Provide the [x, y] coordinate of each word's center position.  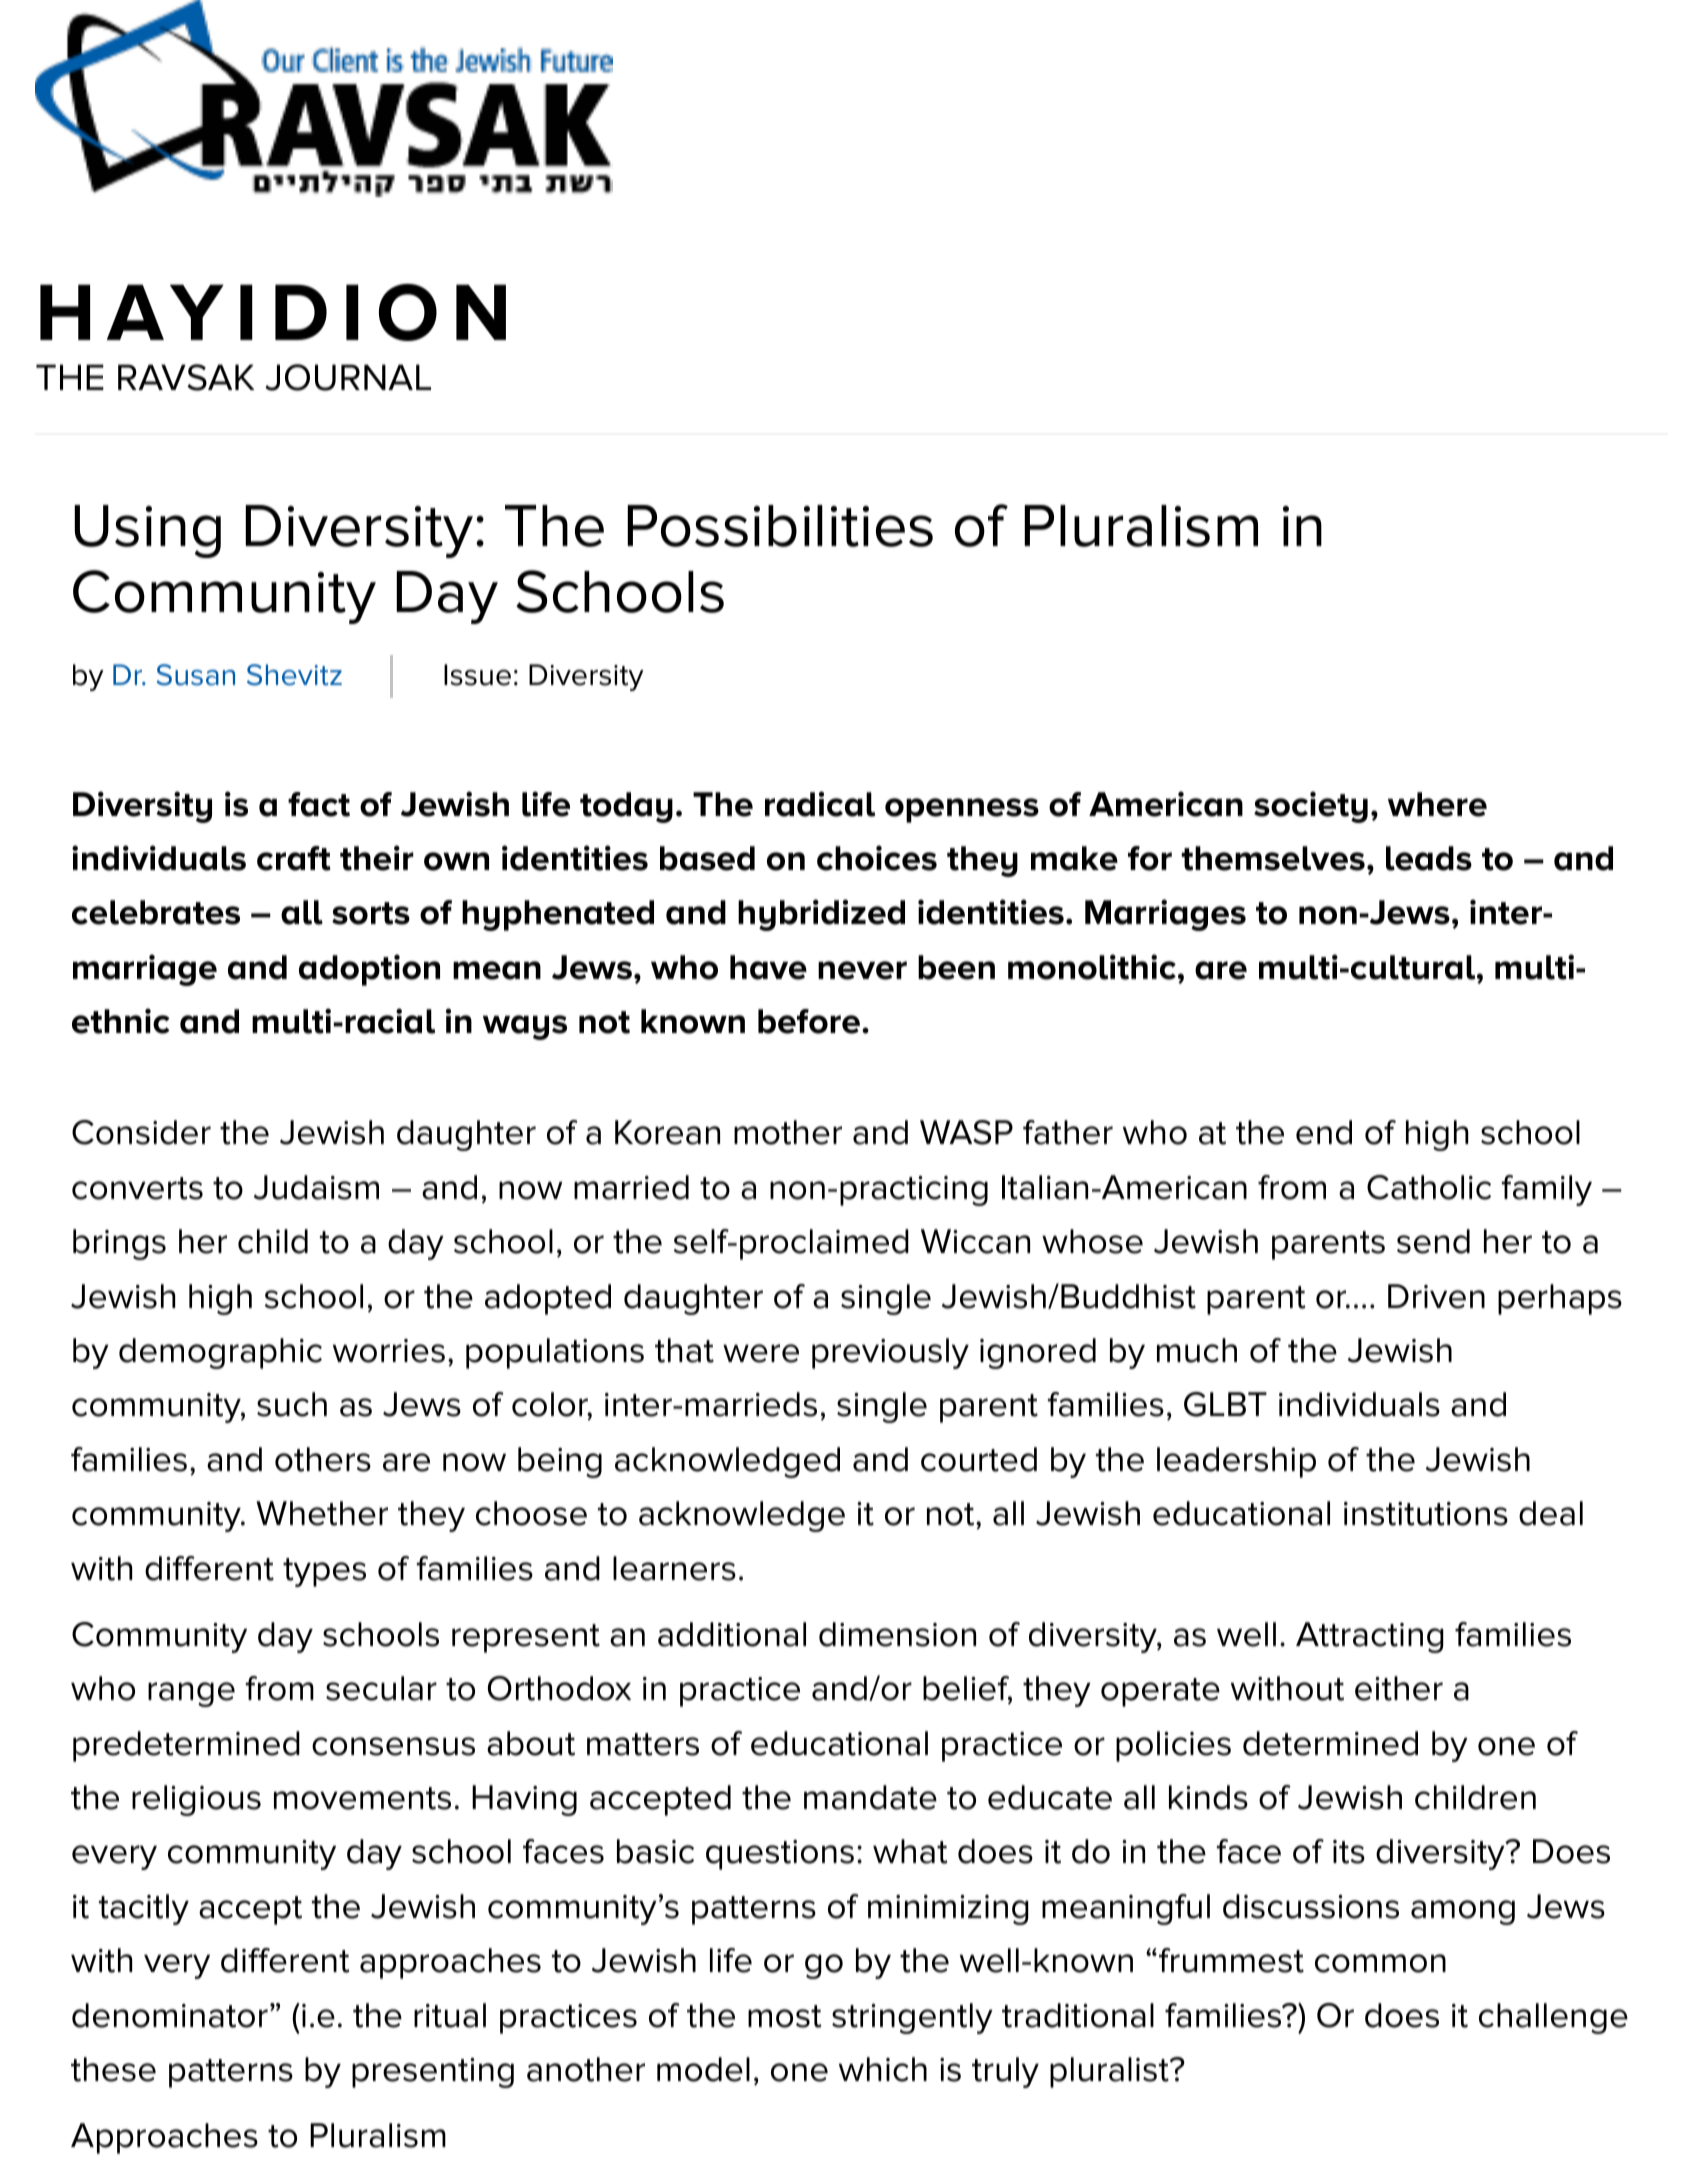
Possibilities [780, 526]
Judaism [316, 1187]
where [1437, 804]
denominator [170, 2015]
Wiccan [975, 1241]
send [1433, 1241]
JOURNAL [348, 377]
